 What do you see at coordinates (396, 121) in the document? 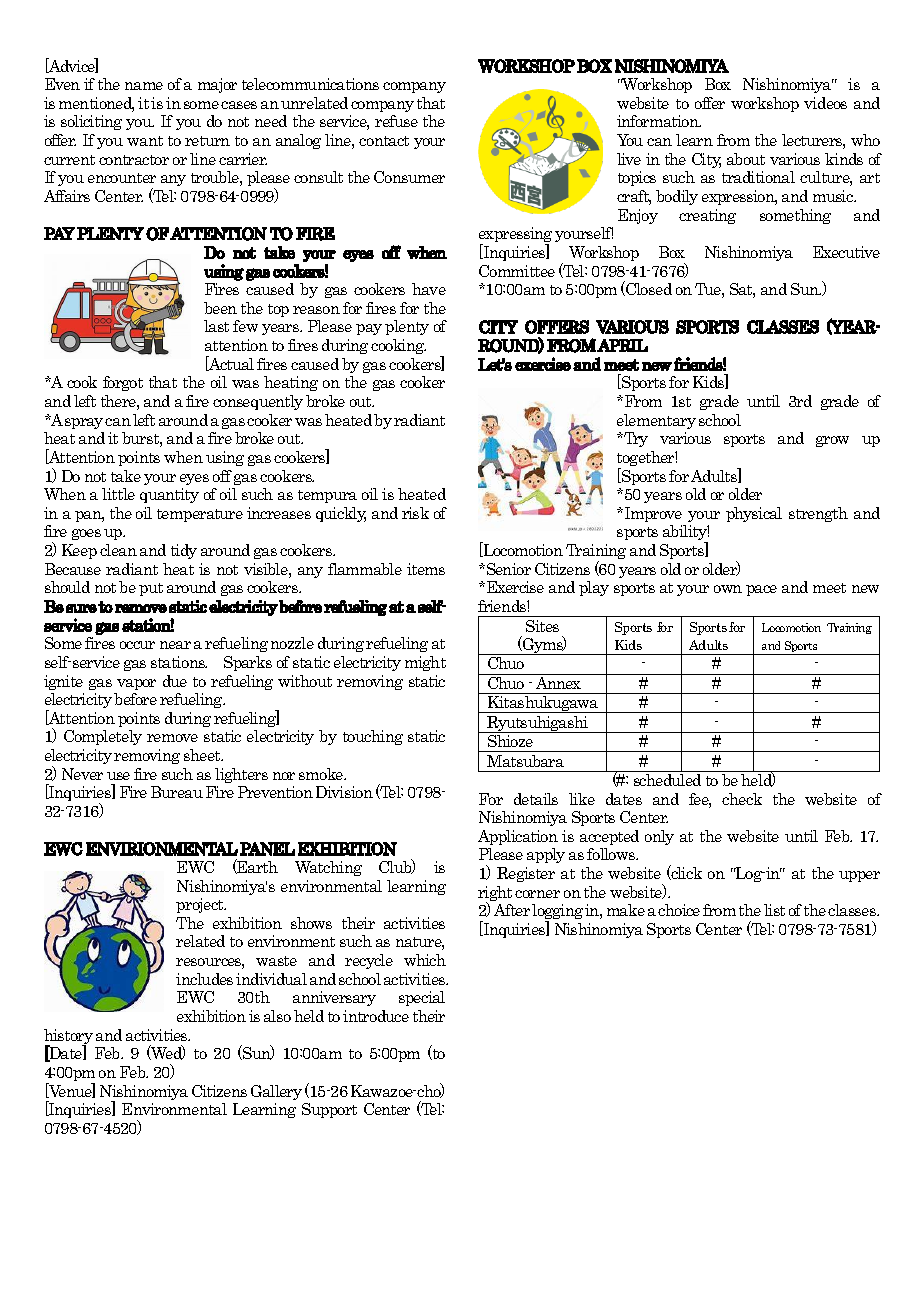
I see `refuse` at bounding box center [396, 121].
